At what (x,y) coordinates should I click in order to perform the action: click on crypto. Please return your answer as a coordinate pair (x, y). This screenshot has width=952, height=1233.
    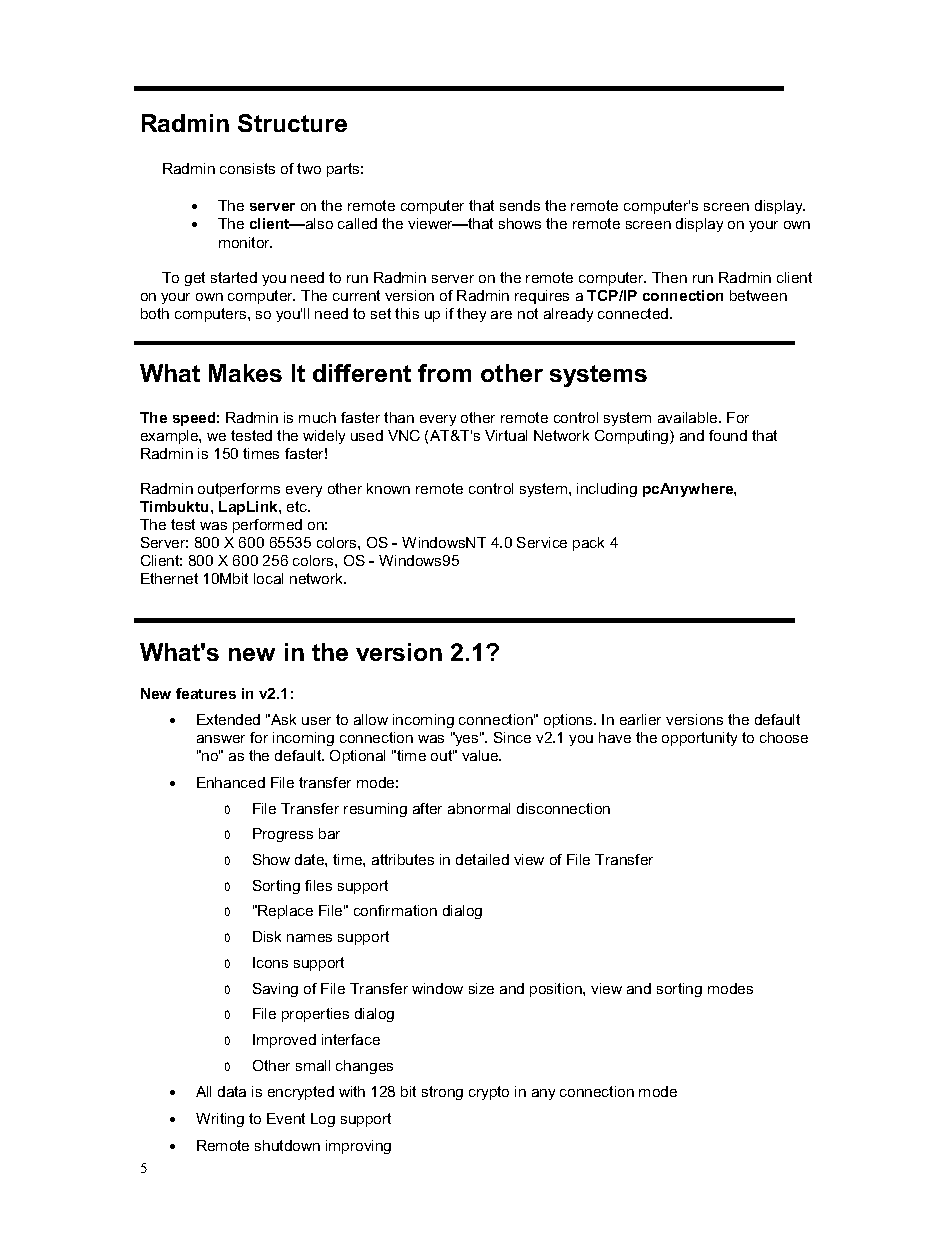
    Looking at the image, I should click on (489, 1093).
